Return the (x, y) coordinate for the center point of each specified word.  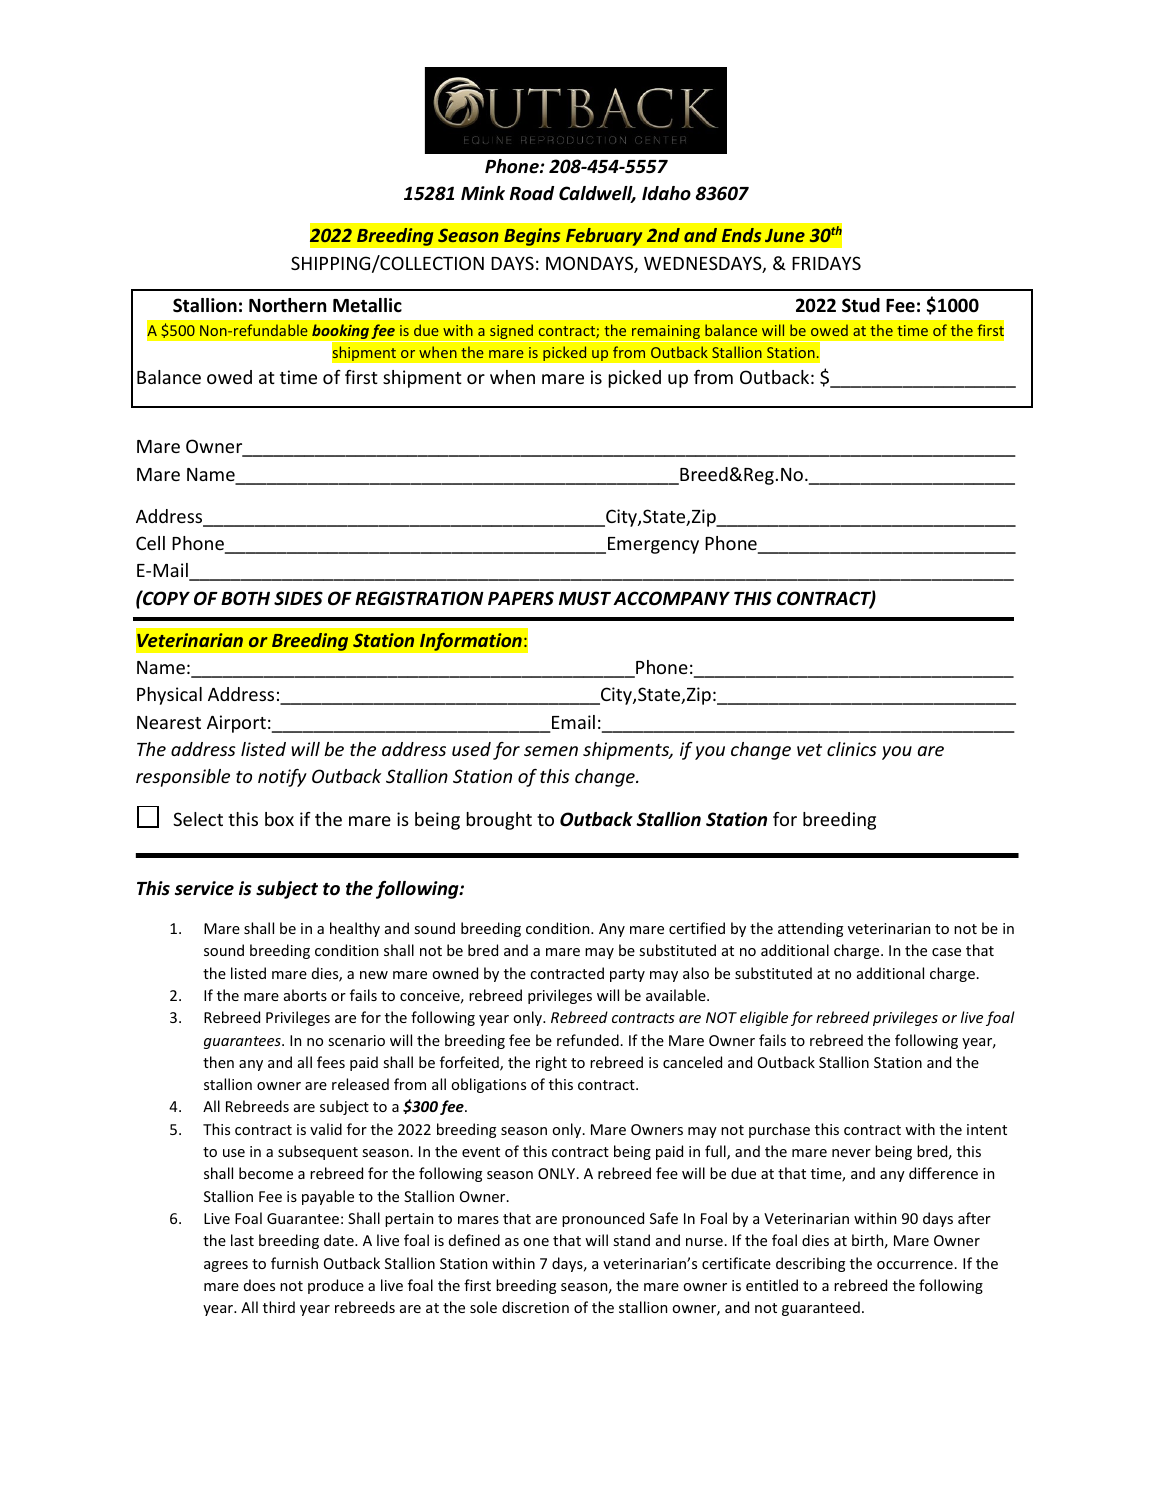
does (259, 1285)
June (785, 235)
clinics (852, 749)
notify (282, 778)
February (604, 236)
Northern (287, 305)
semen (551, 751)
